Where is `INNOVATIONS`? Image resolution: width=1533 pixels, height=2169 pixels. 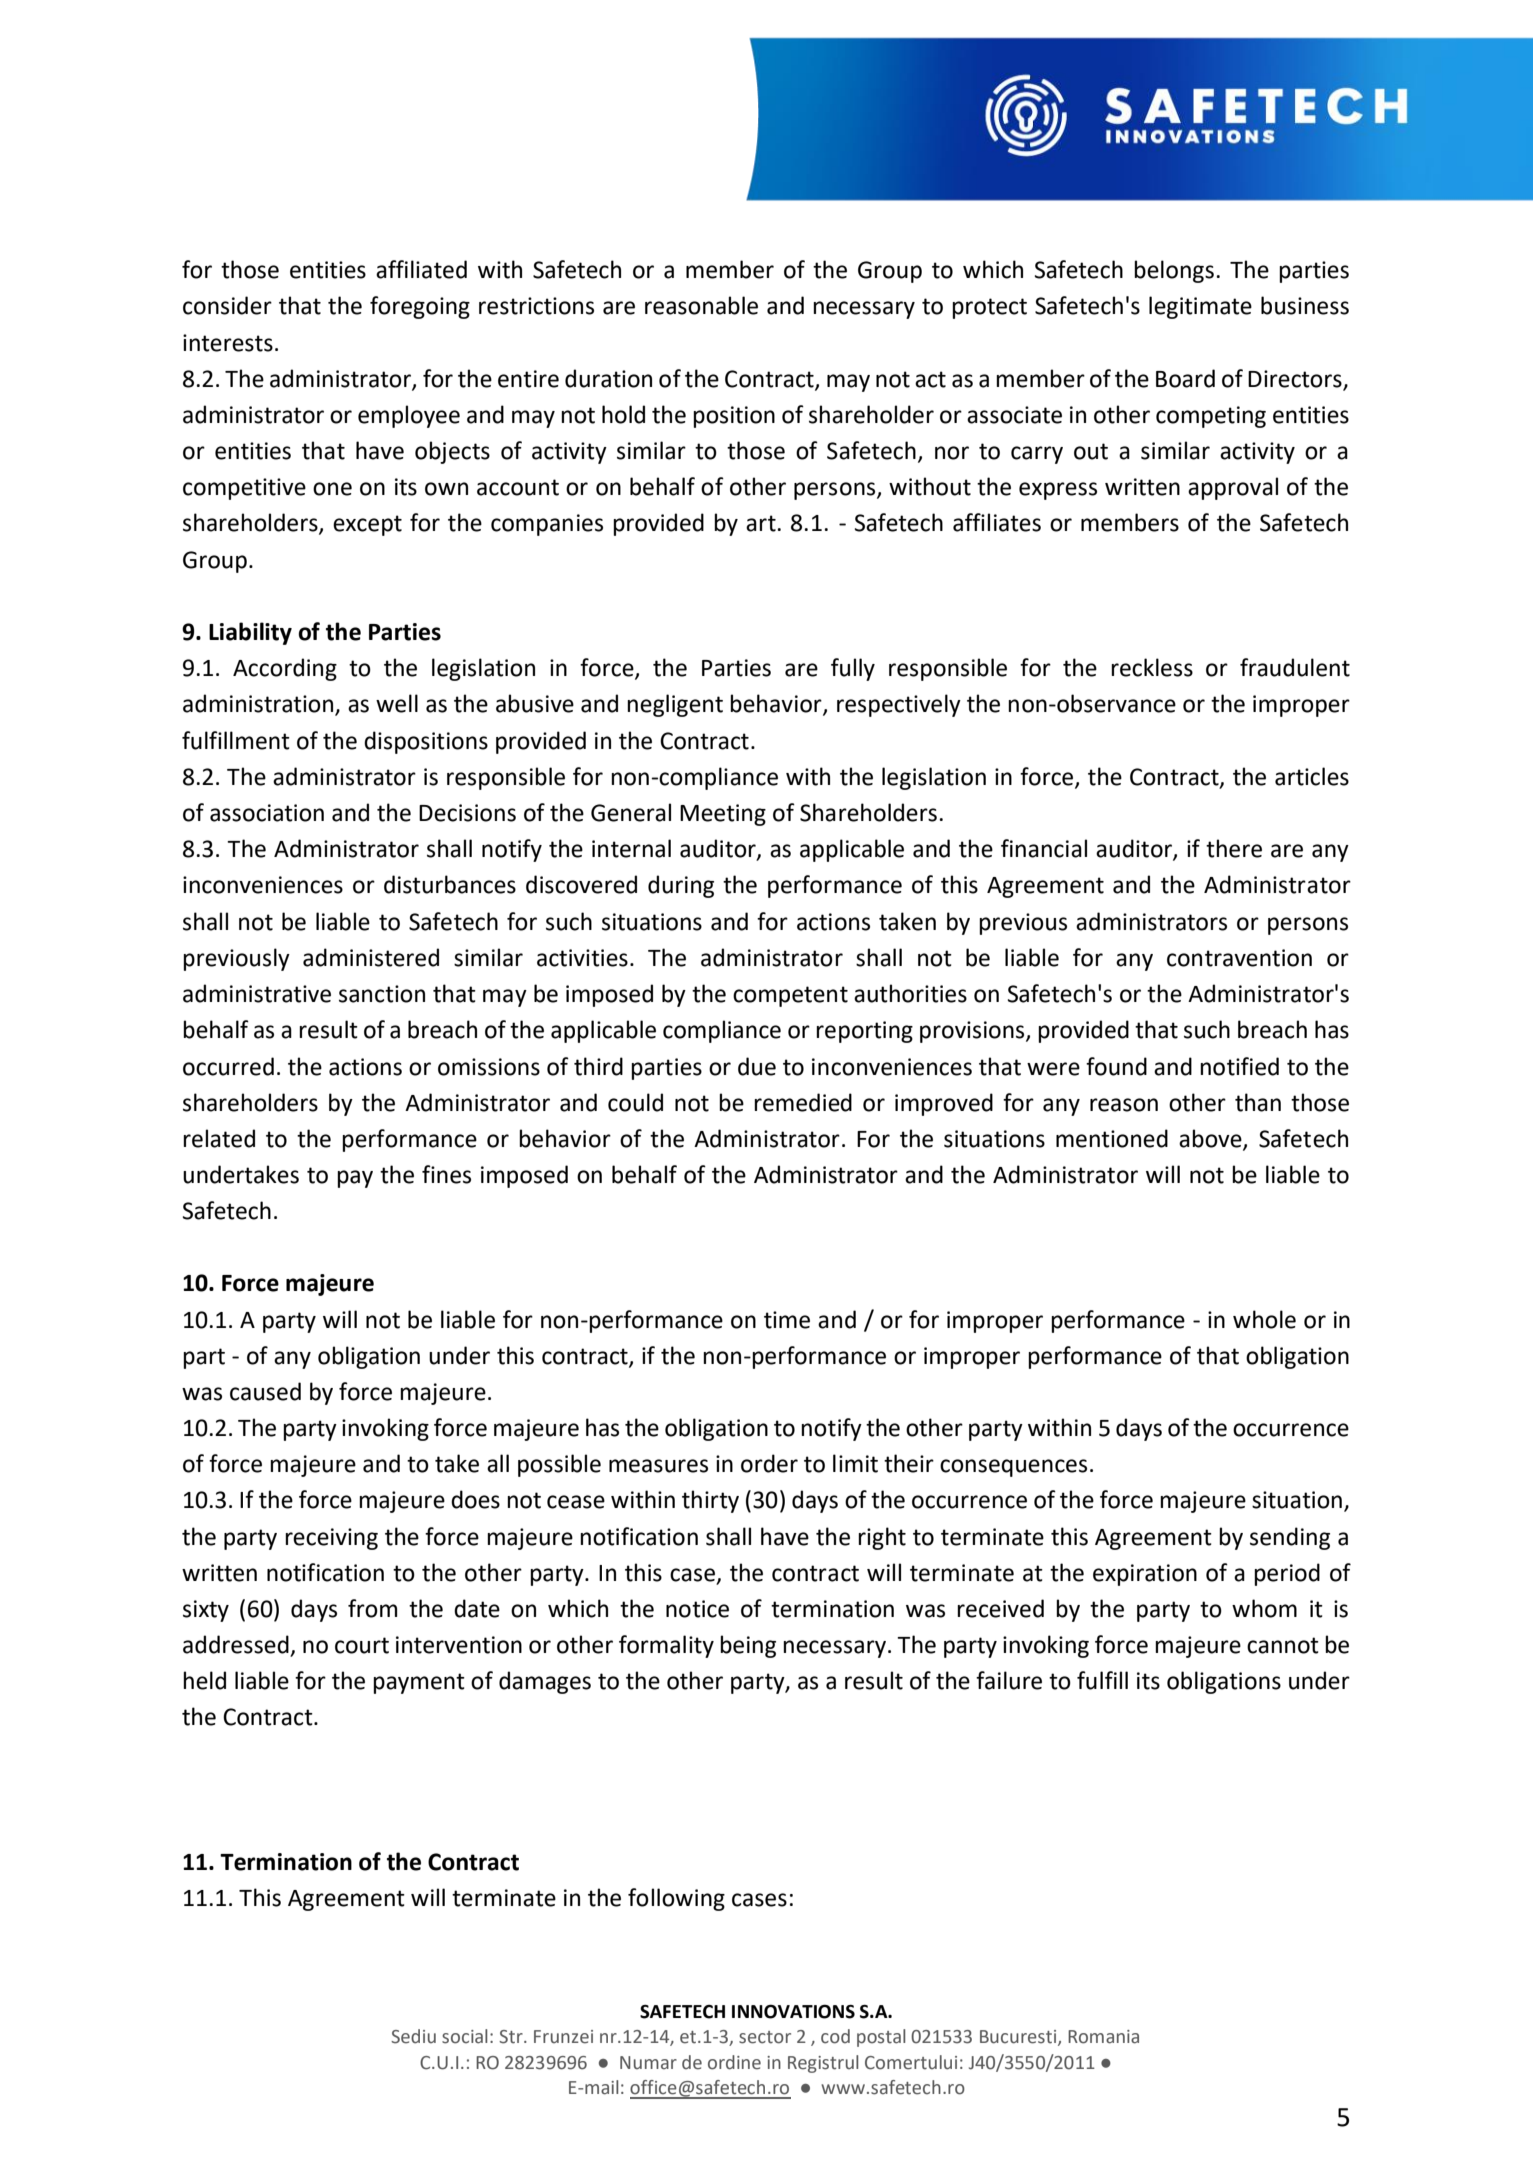 INNOVATIONS is located at coordinates (793, 2011).
